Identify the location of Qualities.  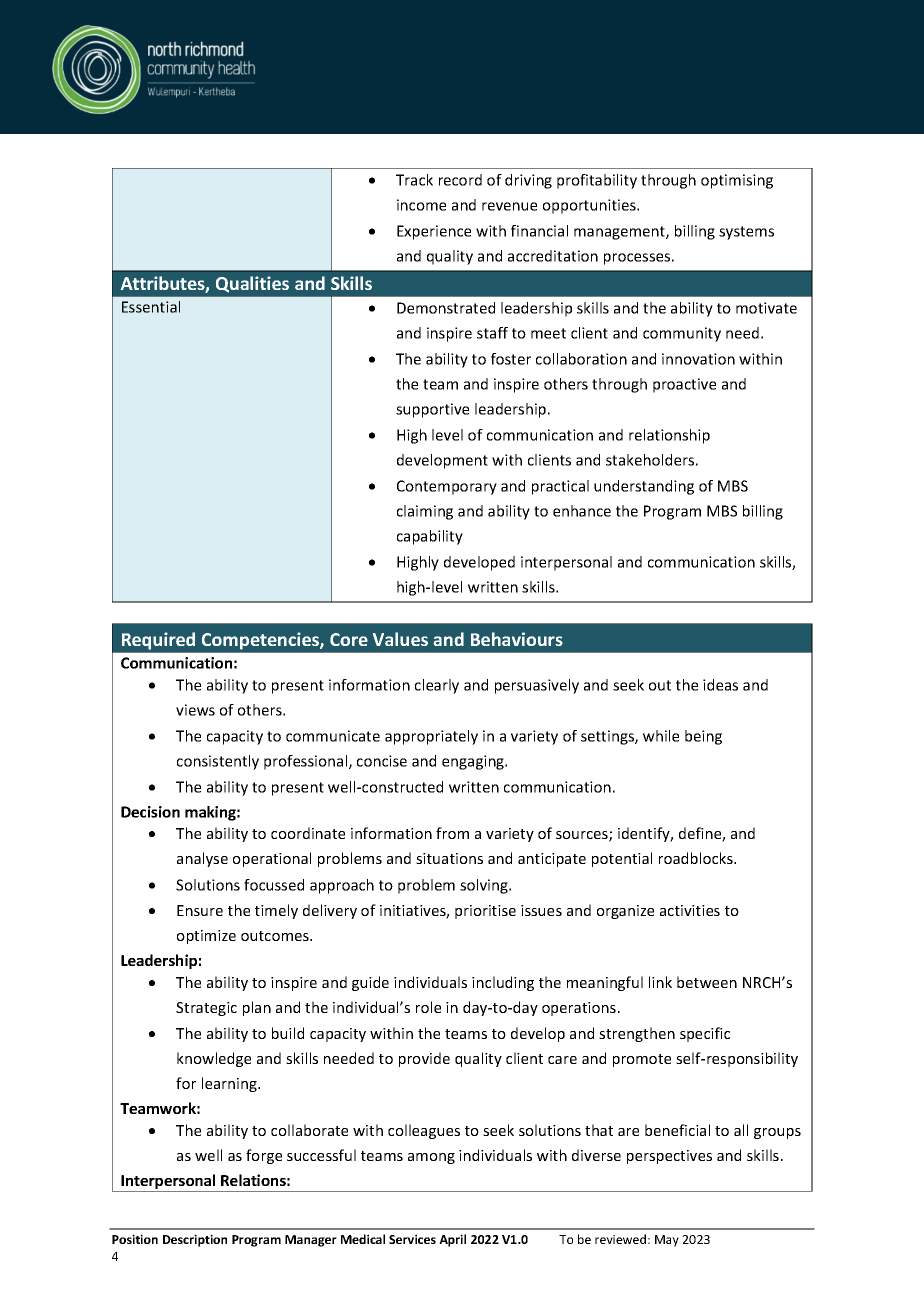
(252, 284).
